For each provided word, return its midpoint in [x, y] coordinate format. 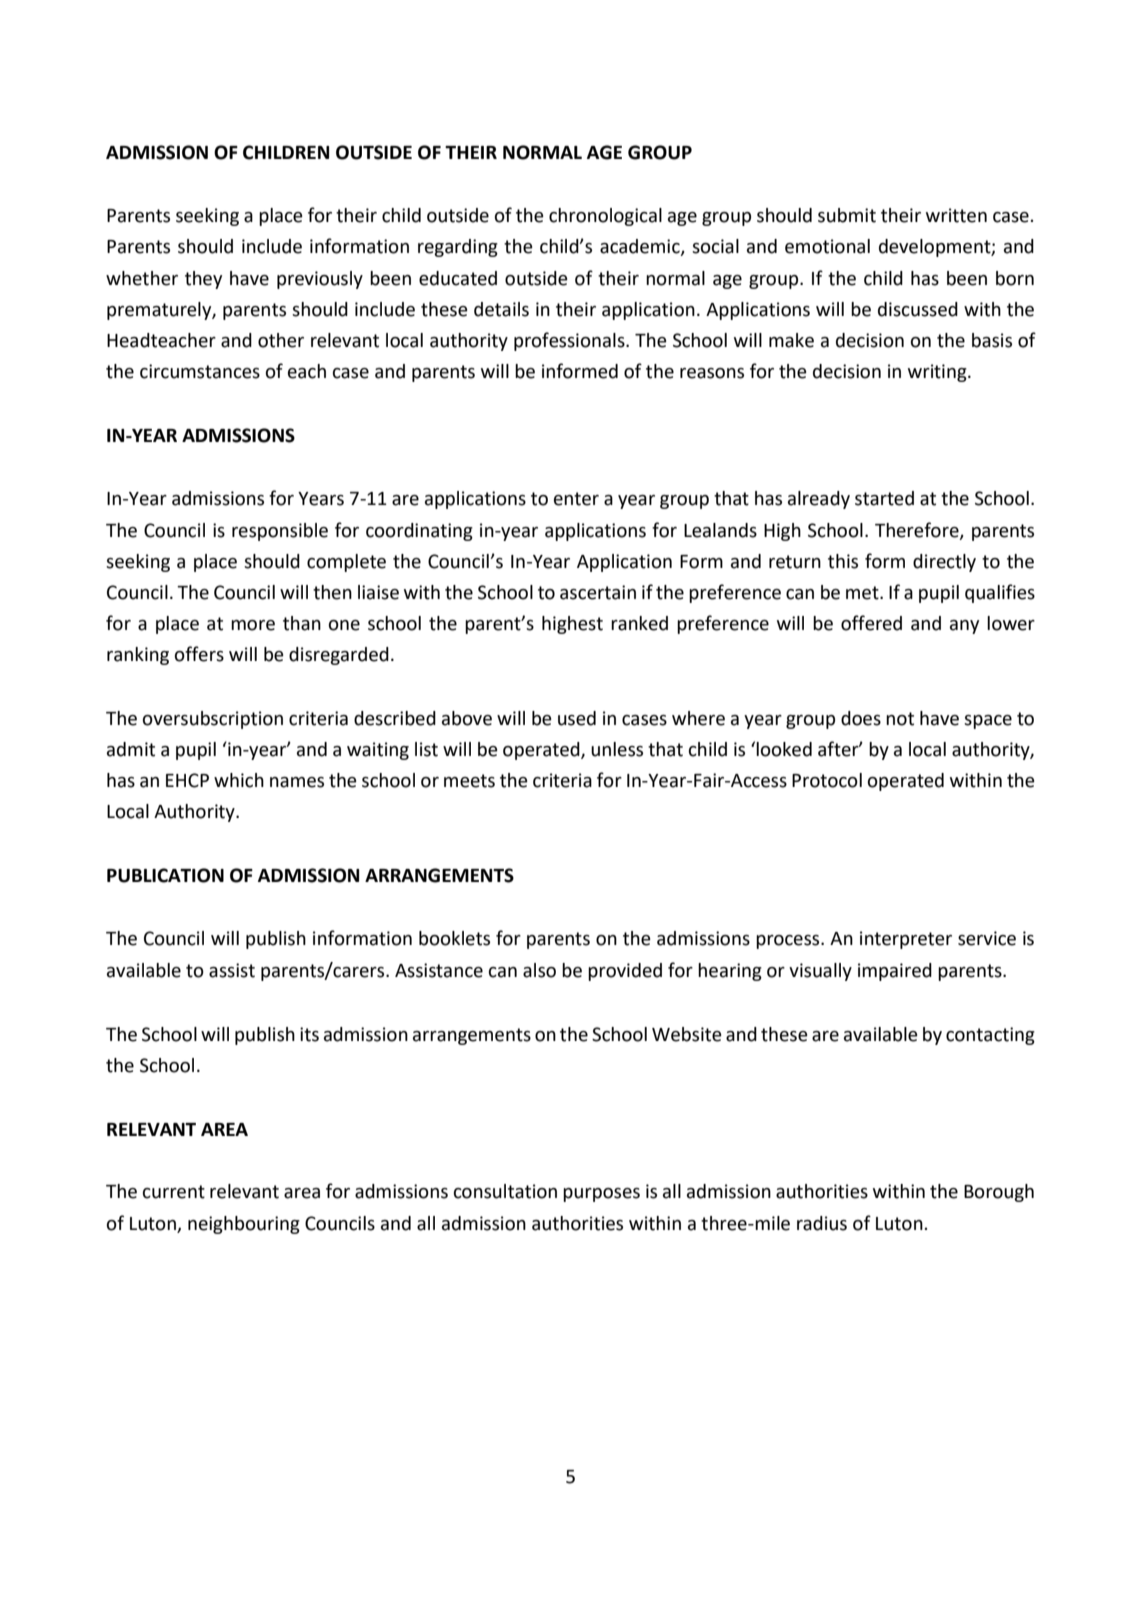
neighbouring [244, 1225]
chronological [605, 217]
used [577, 718]
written [956, 215]
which [239, 780]
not [900, 719]
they [203, 280]
